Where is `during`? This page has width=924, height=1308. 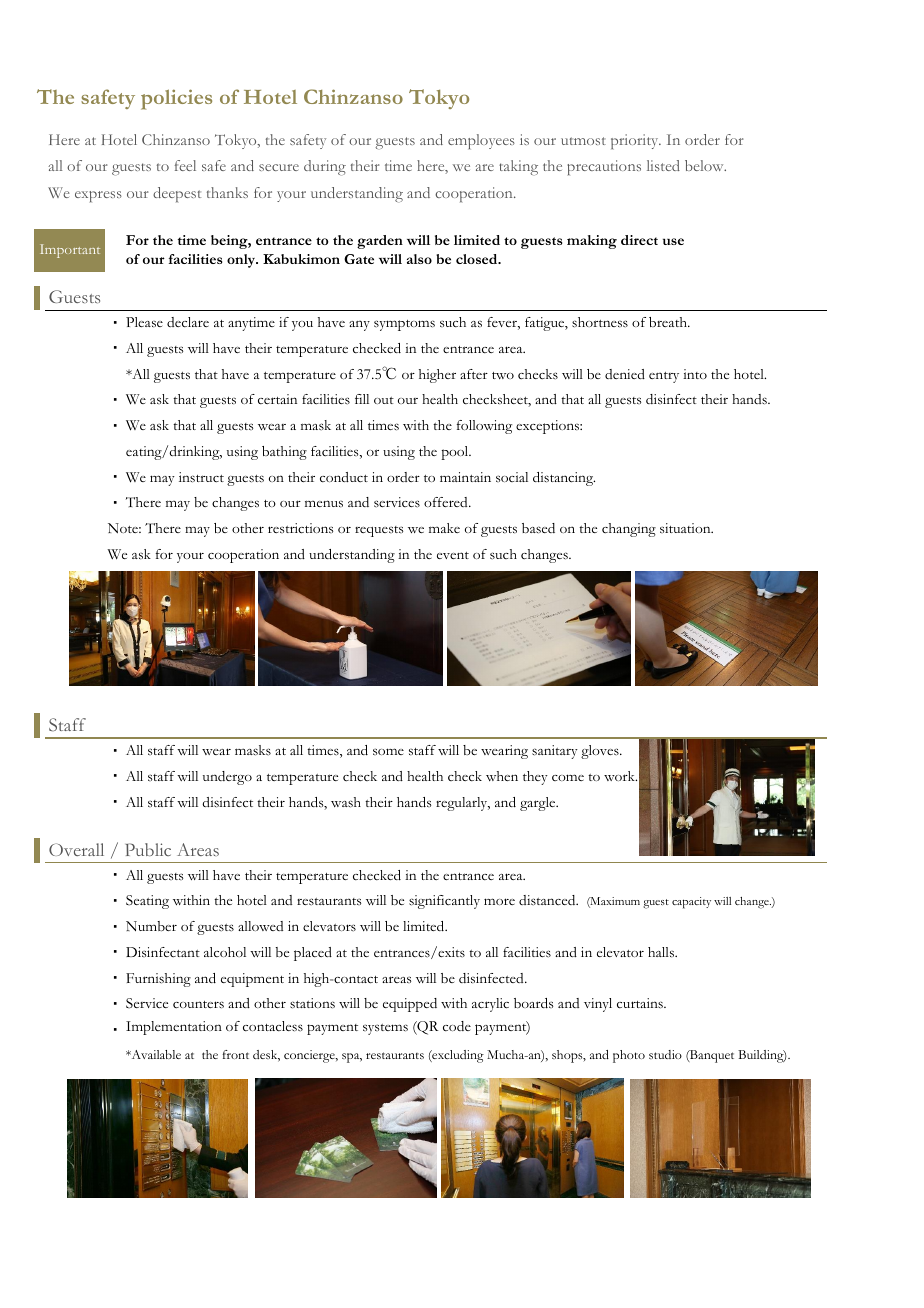 during is located at coordinates (325, 168).
